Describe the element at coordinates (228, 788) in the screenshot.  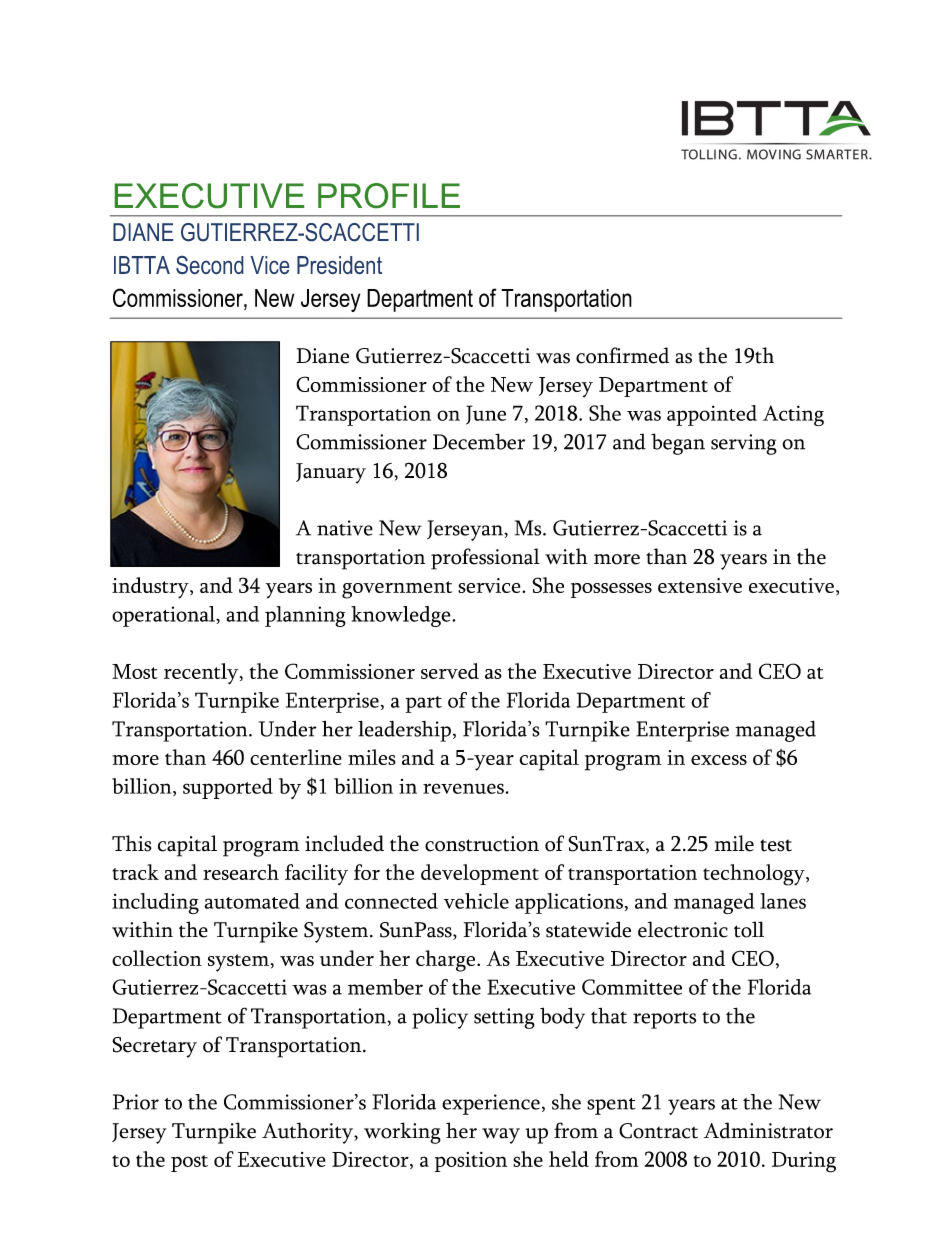
I see `supported` at that location.
